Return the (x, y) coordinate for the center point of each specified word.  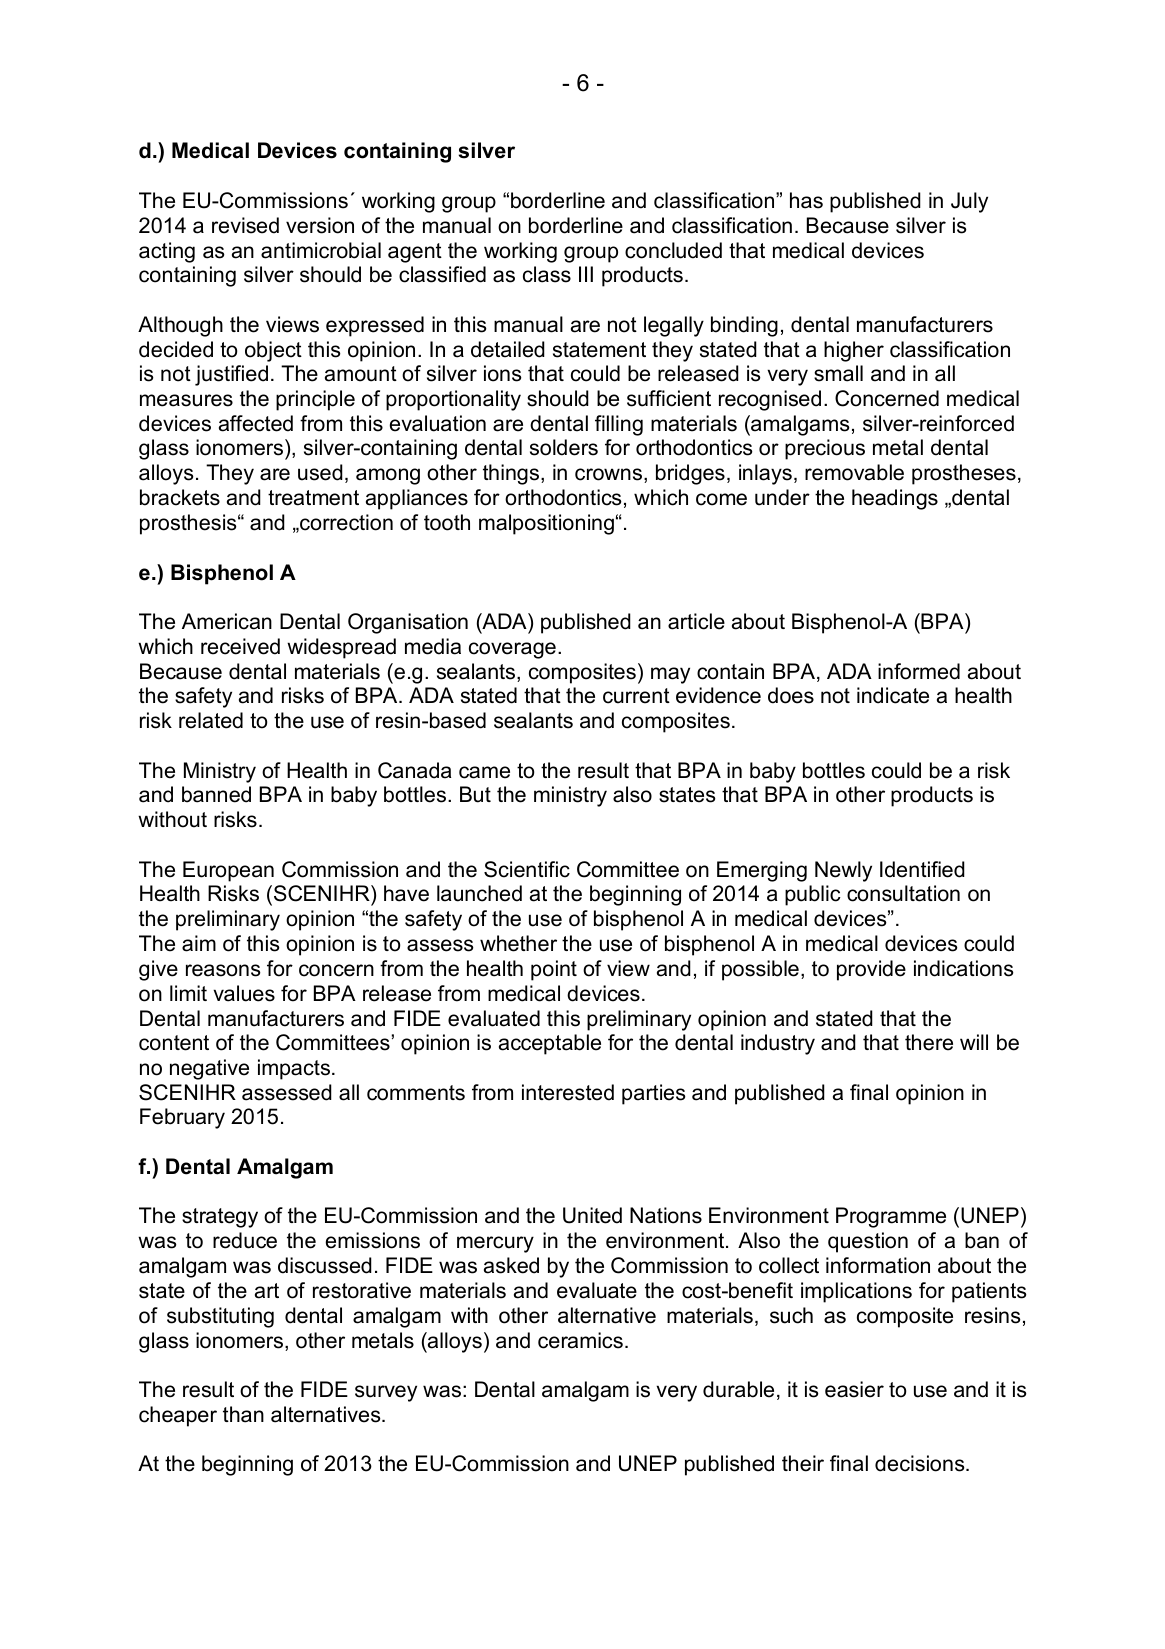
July (969, 202)
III (586, 274)
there (929, 1042)
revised (245, 225)
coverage (512, 650)
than (243, 1414)
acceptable (550, 1044)
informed (919, 671)
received (240, 646)
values (244, 993)
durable (738, 1389)
